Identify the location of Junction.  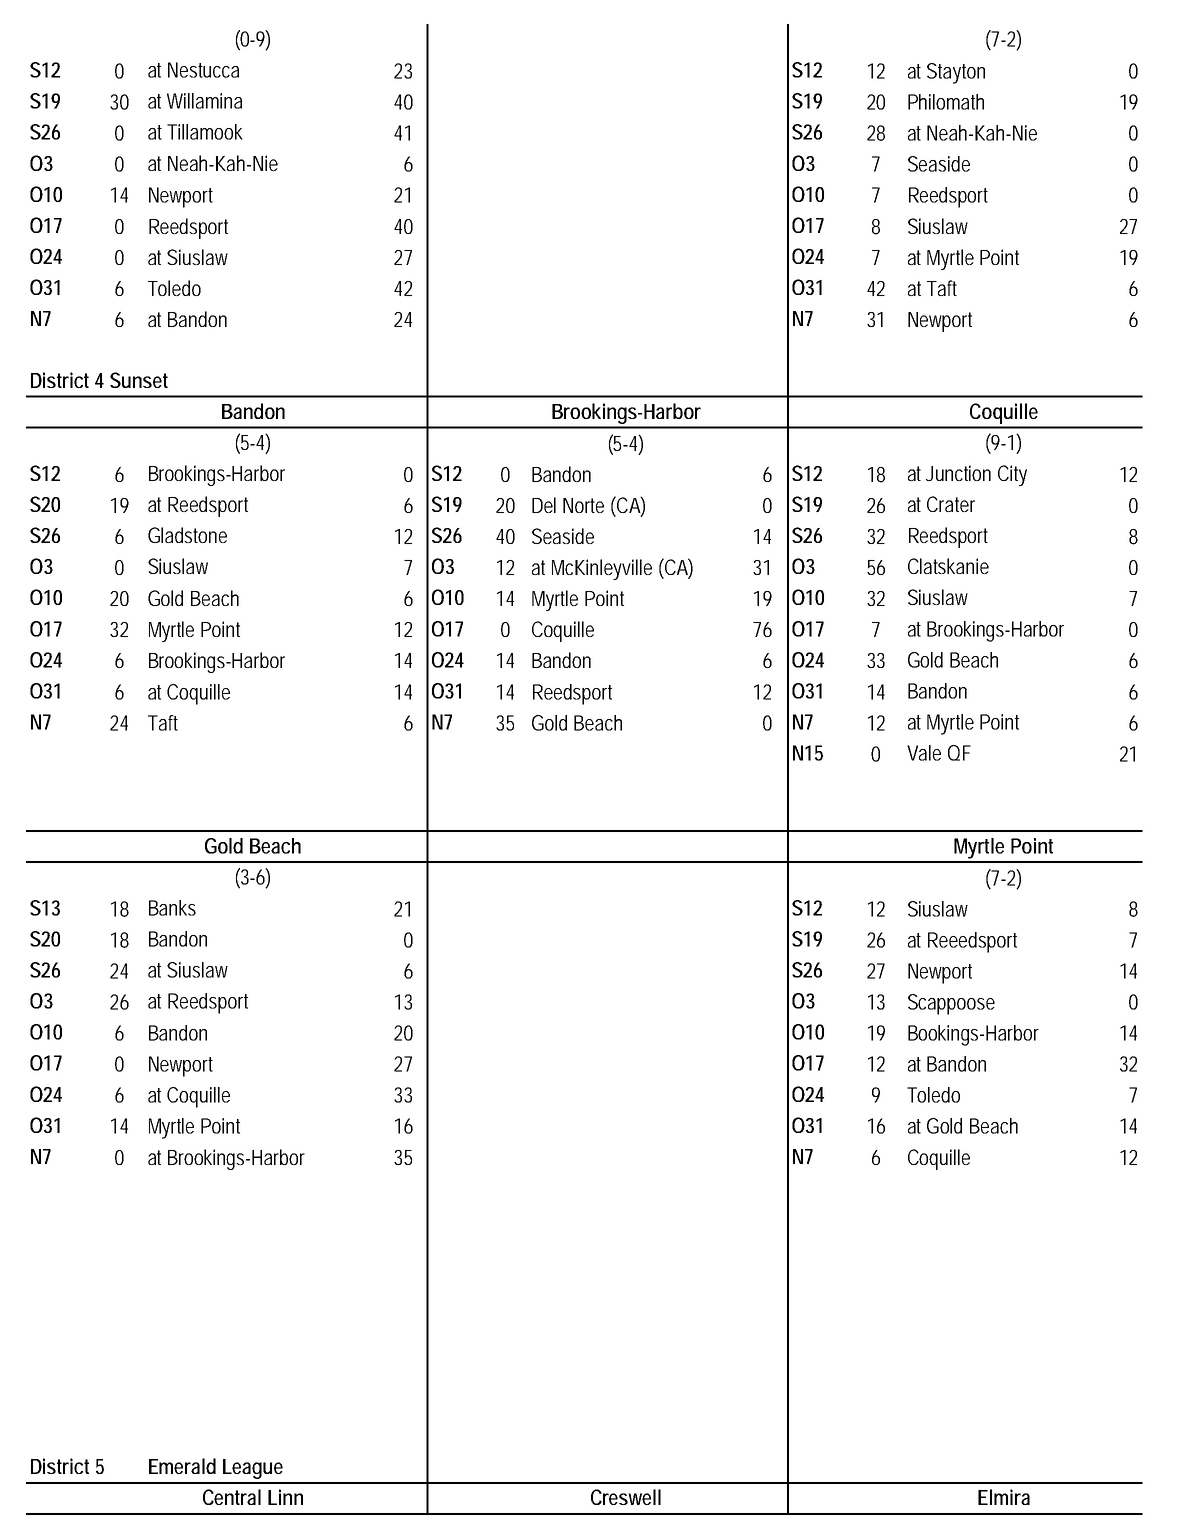
(958, 473).
